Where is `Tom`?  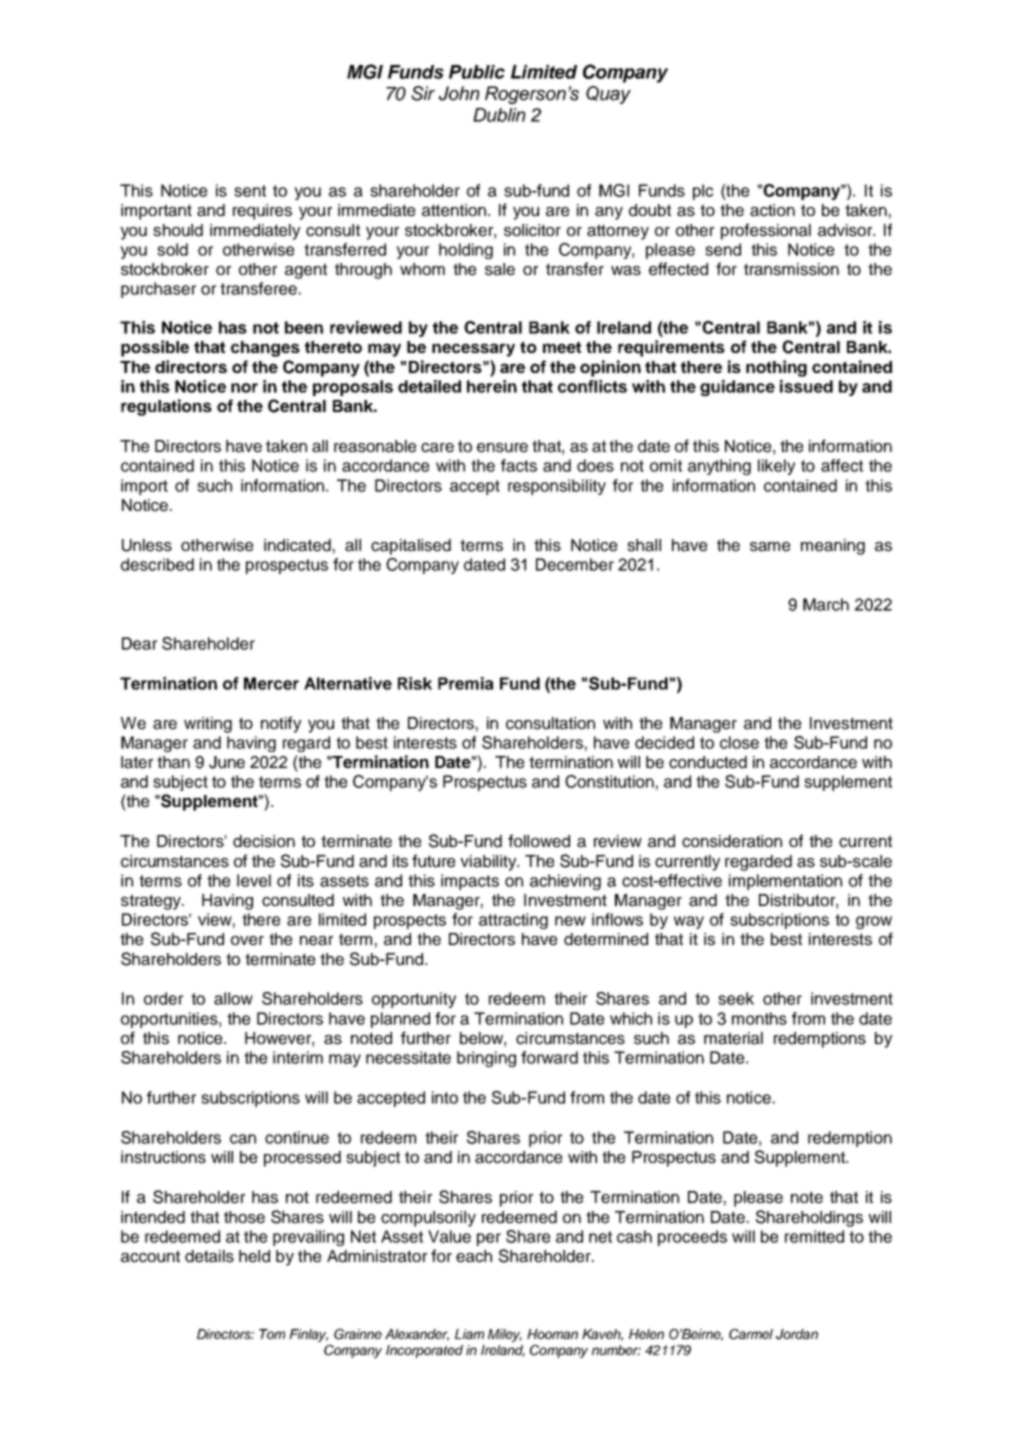
Tom is located at coordinates (272, 1334).
